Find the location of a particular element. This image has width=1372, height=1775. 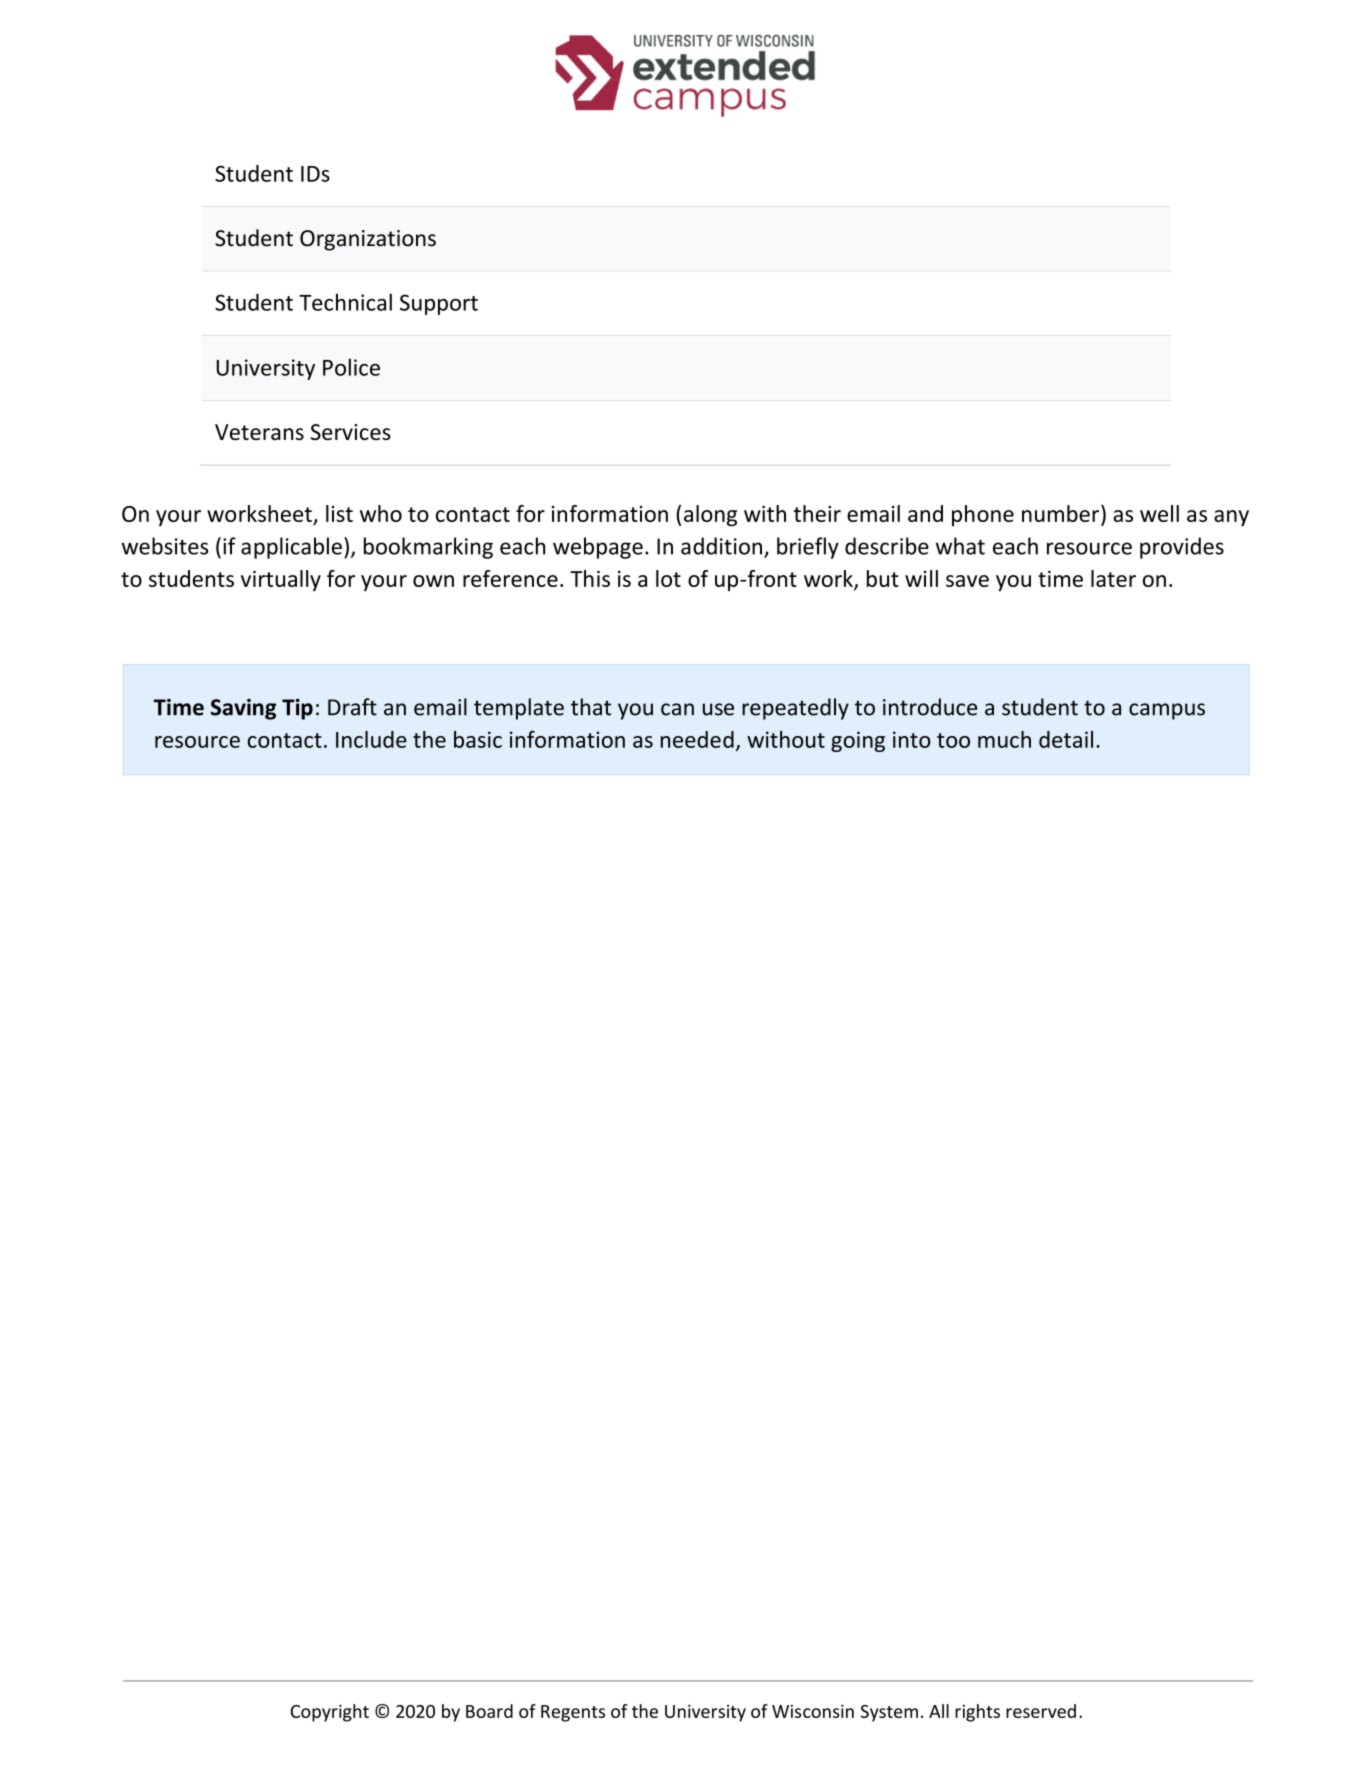

detail is located at coordinates (1066, 739).
